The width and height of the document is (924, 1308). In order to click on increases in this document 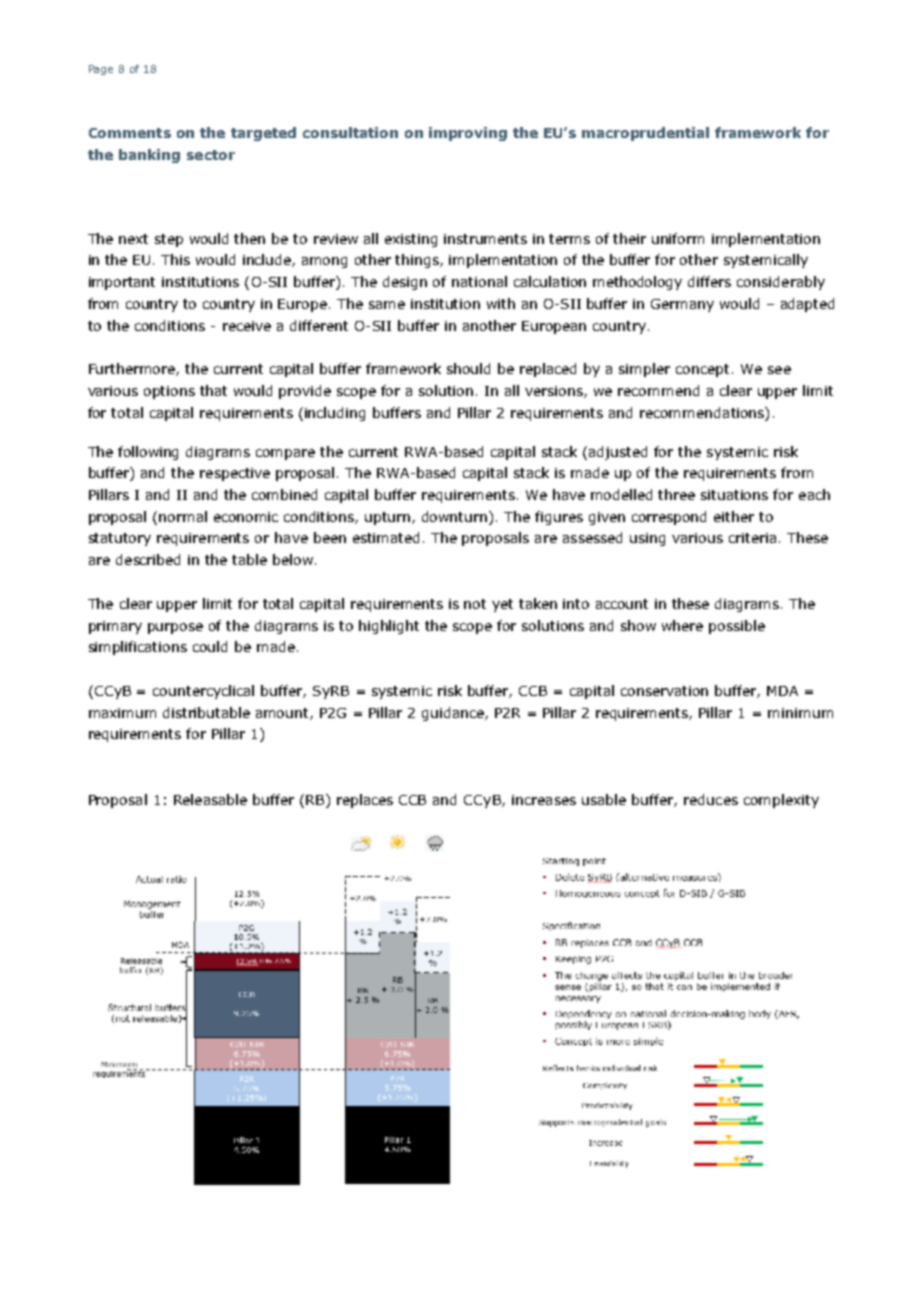, I will do `click(544, 800)`.
